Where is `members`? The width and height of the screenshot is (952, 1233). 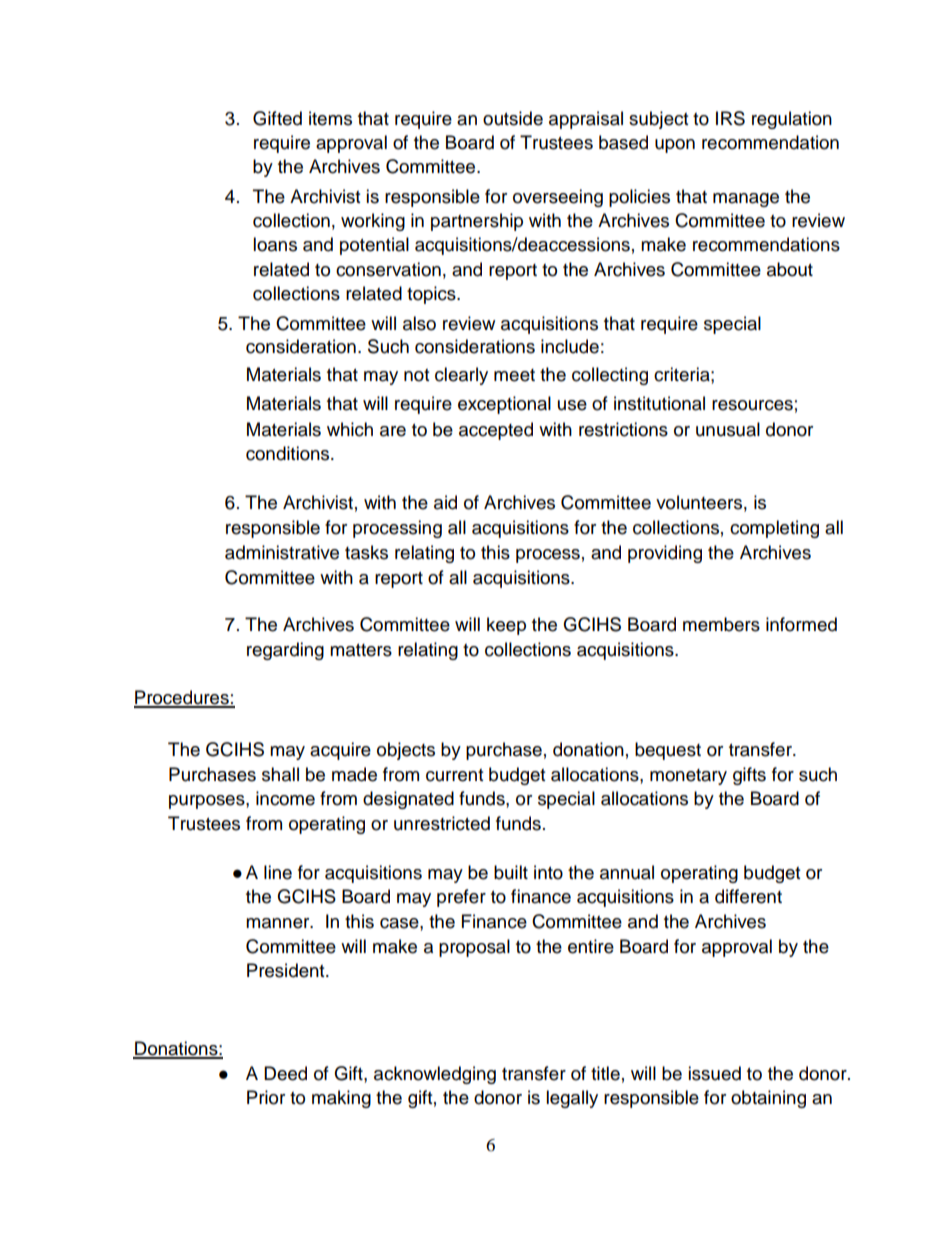 members is located at coordinates (721, 624).
